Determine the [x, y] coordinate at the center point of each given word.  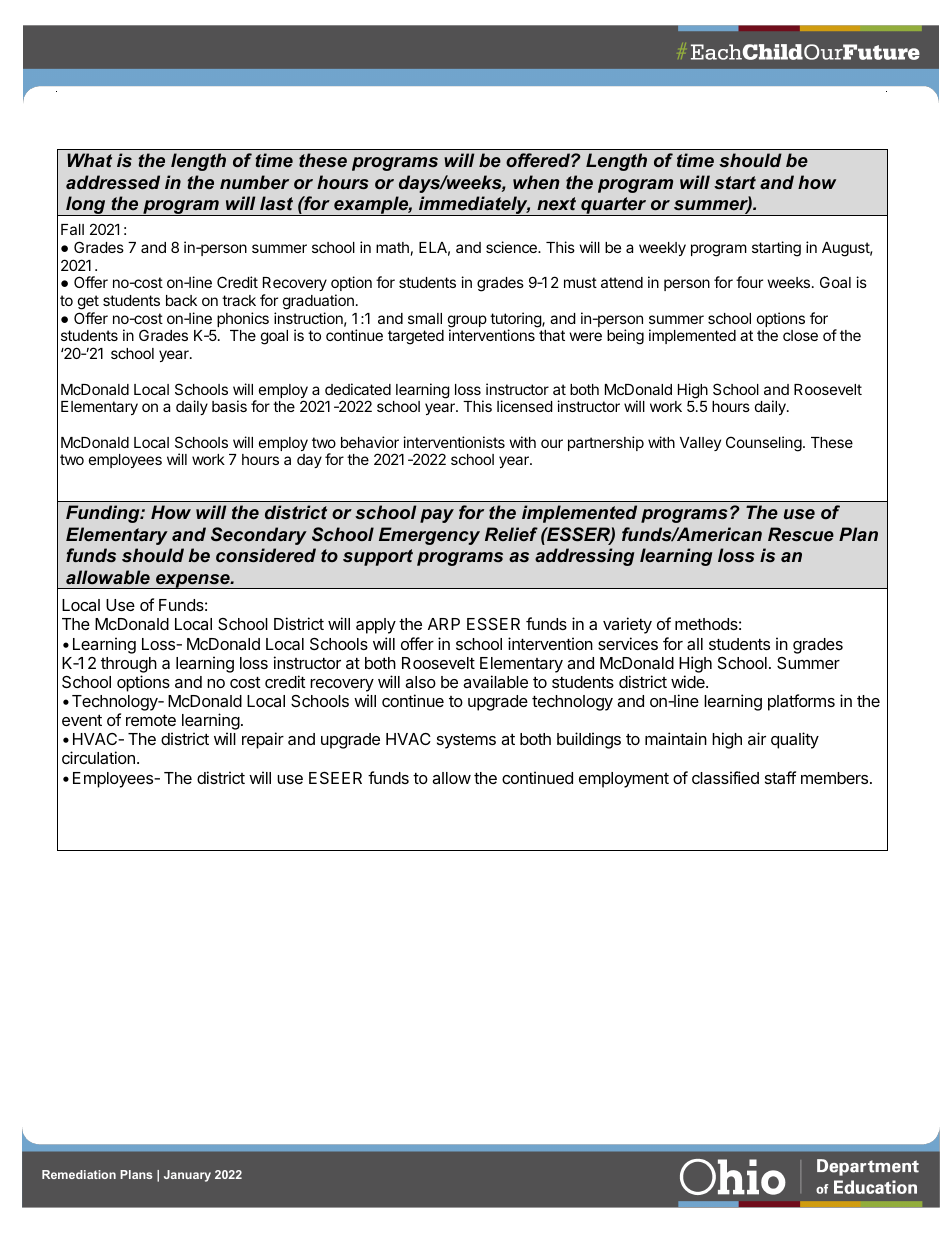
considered [266, 555]
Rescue [801, 534]
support [378, 557]
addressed [113, 182]
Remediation [79, 1174]
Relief [511, 534]
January [187, 1176]
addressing [584, 557]
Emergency [429, 536]
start [735, 182]
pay [437, 516]
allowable [108, 577]
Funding [104, 514]
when [536, 182]
